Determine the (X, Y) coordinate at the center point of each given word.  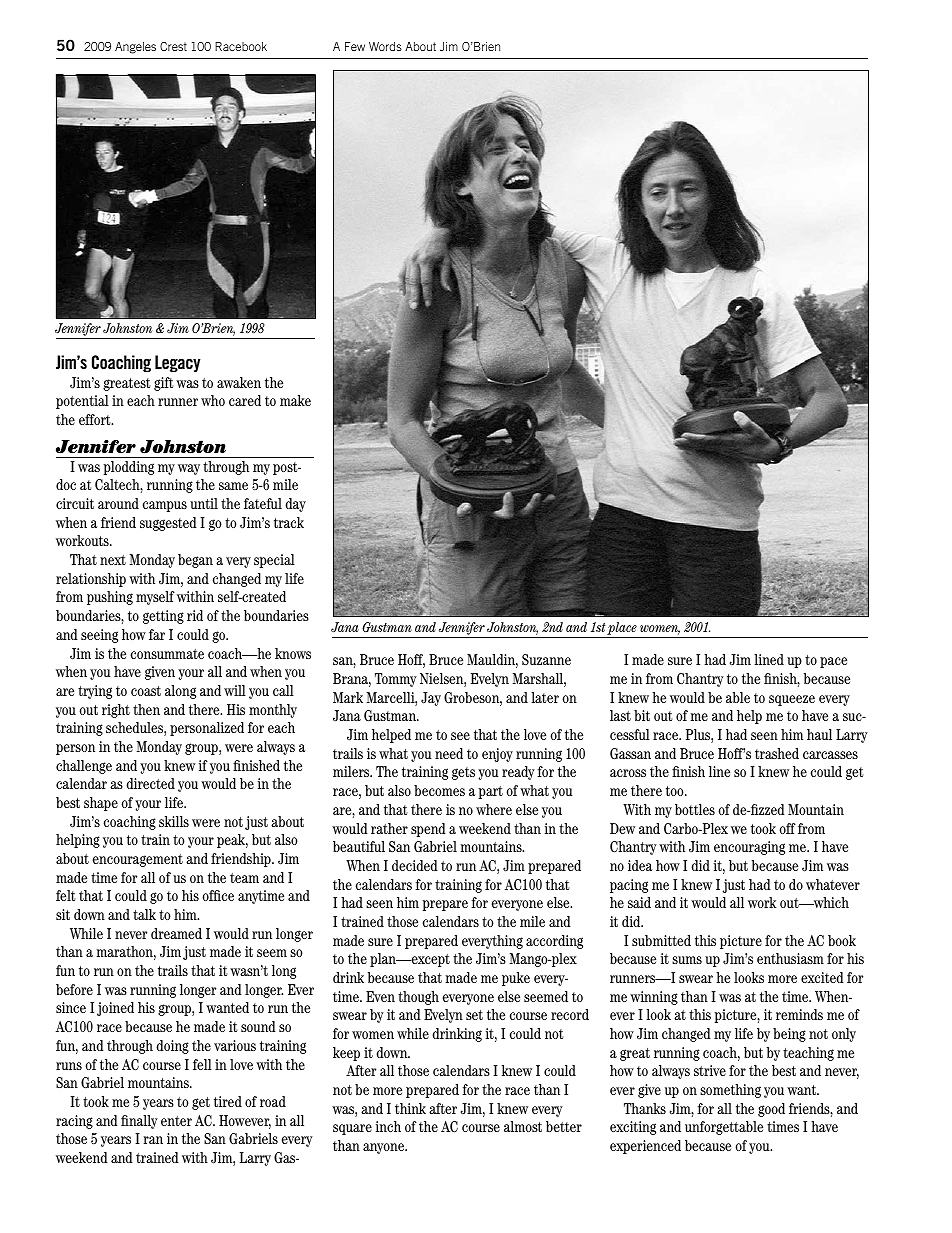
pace (833, 662)
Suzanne (546, 659)
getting (163, 617)
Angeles (135, 48)
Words (385, 46)
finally (139, 1122)
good (771, 1110)
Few (355, 46)
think (410, 1108)
